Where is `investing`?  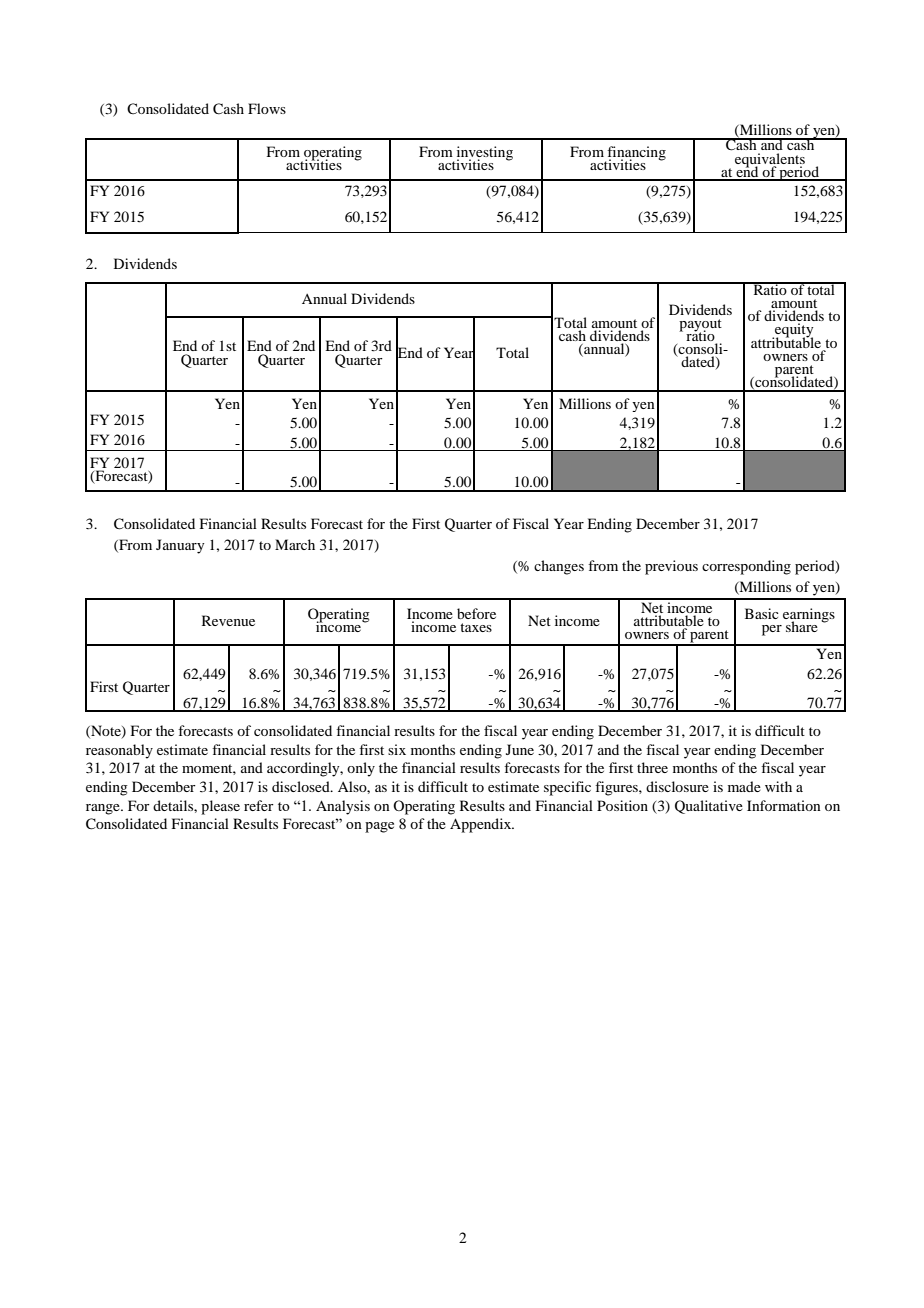 investing is located at coordinates (485, 154).
